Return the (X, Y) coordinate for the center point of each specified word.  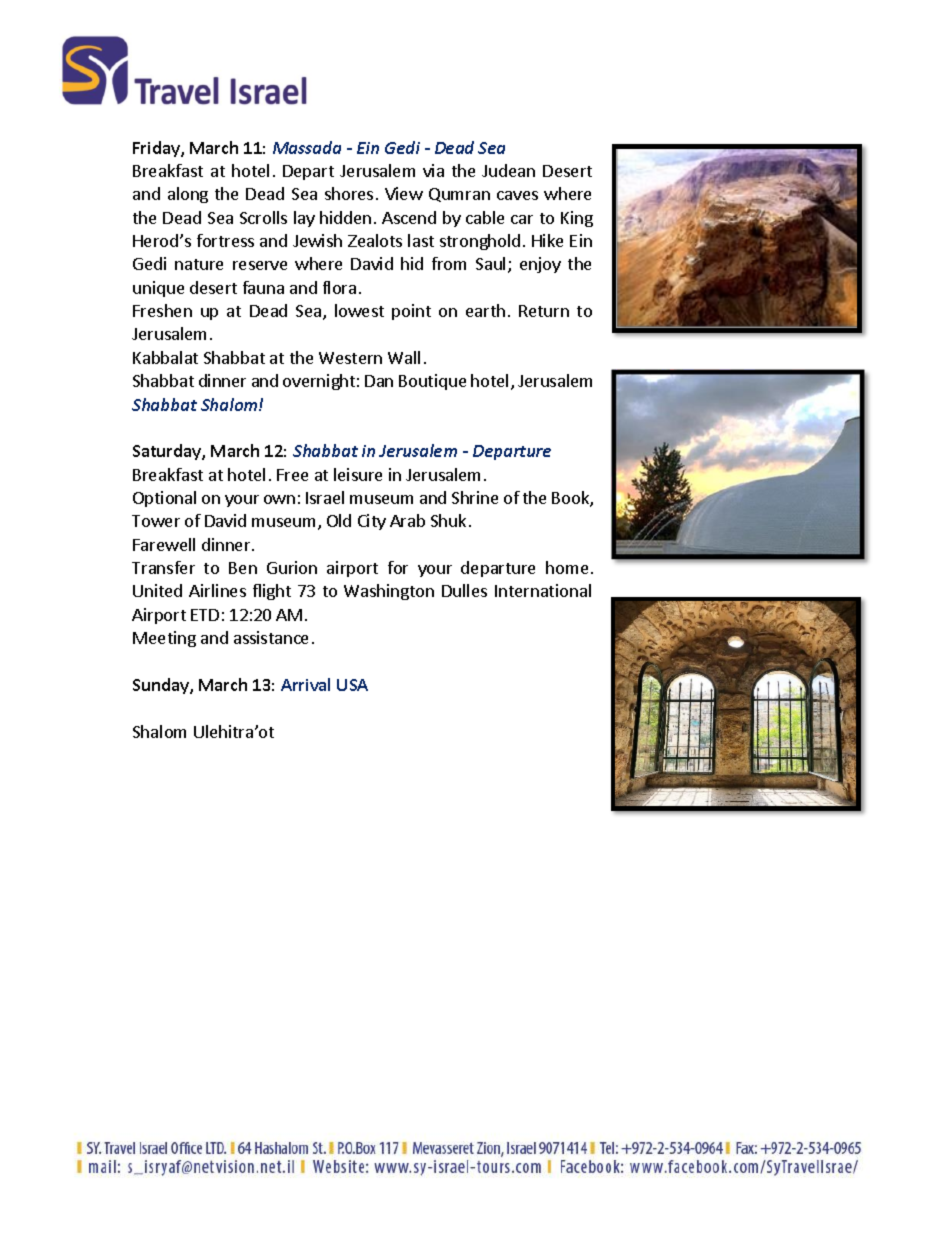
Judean (508, 170)
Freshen (162, 310)
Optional (164, 499)
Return (544, 311)
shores (349, 193)
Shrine (475, 497)
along (188, 195)
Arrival (305, 684)
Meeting (164, 639)
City (372, 522)
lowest (359, 310)
